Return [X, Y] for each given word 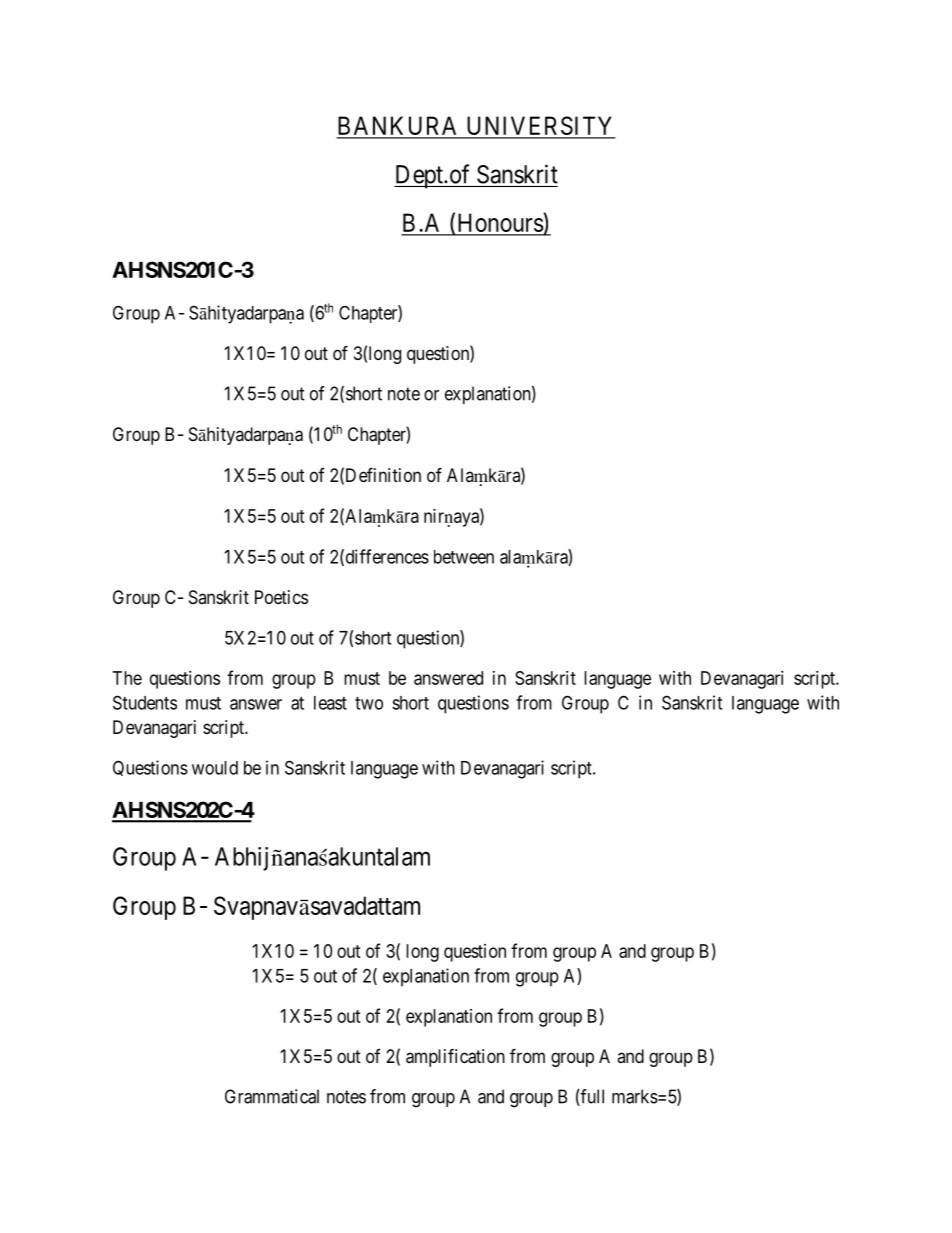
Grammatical [272, 1096]
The [127, 678]
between [464, 557]
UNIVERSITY [540, 127]
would [215, 768]
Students [145, 702]
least [330, 703]
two [369, 703]
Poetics [281, 597]
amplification [455, 1057]
